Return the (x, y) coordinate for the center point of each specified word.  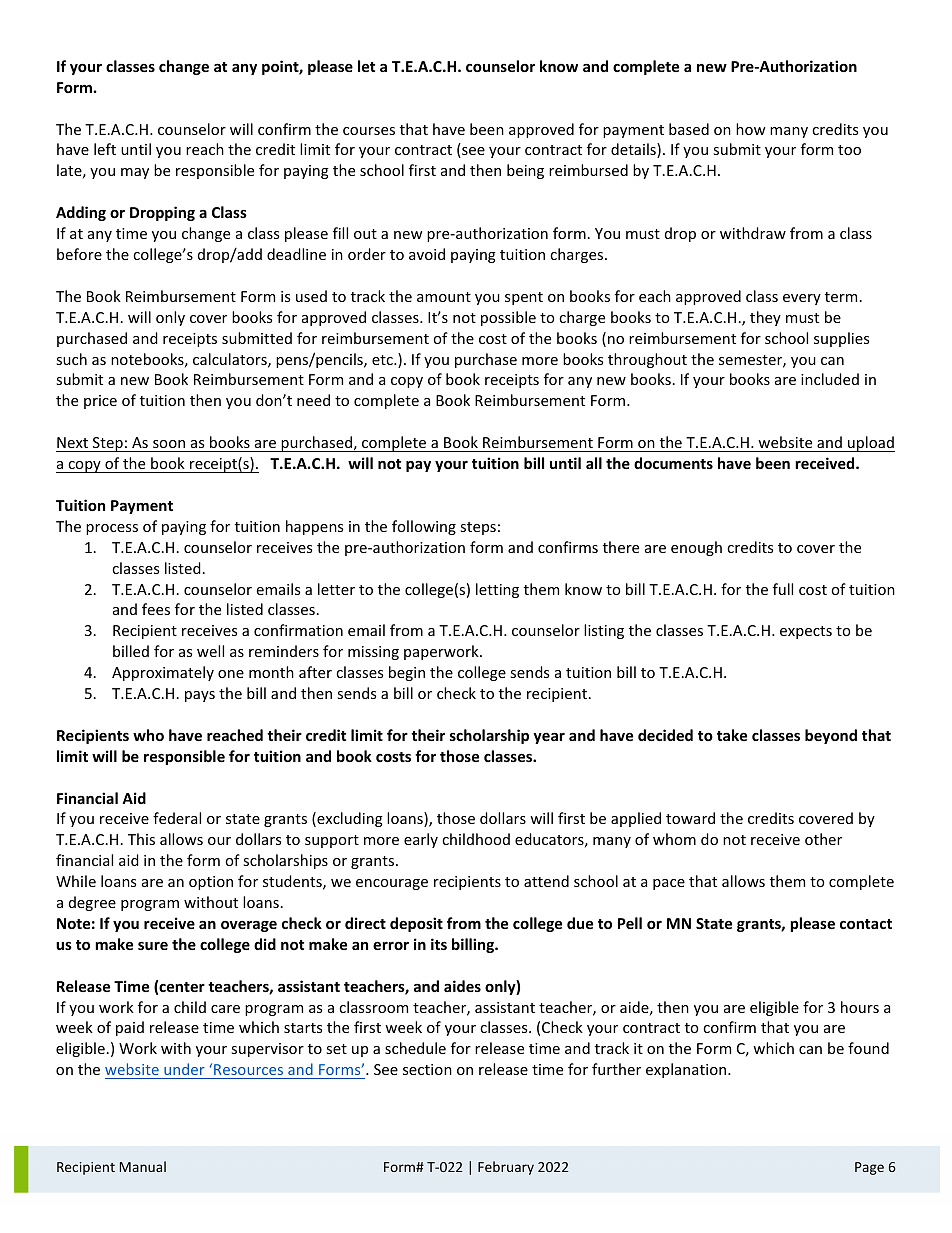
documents (673, 463)
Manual (143, 1166)
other (823, 839)
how (751, 129)
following (424, 527)
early (421, 840)
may (135, 173)
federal (177, 818)
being (525, 171)
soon (169, 444)
